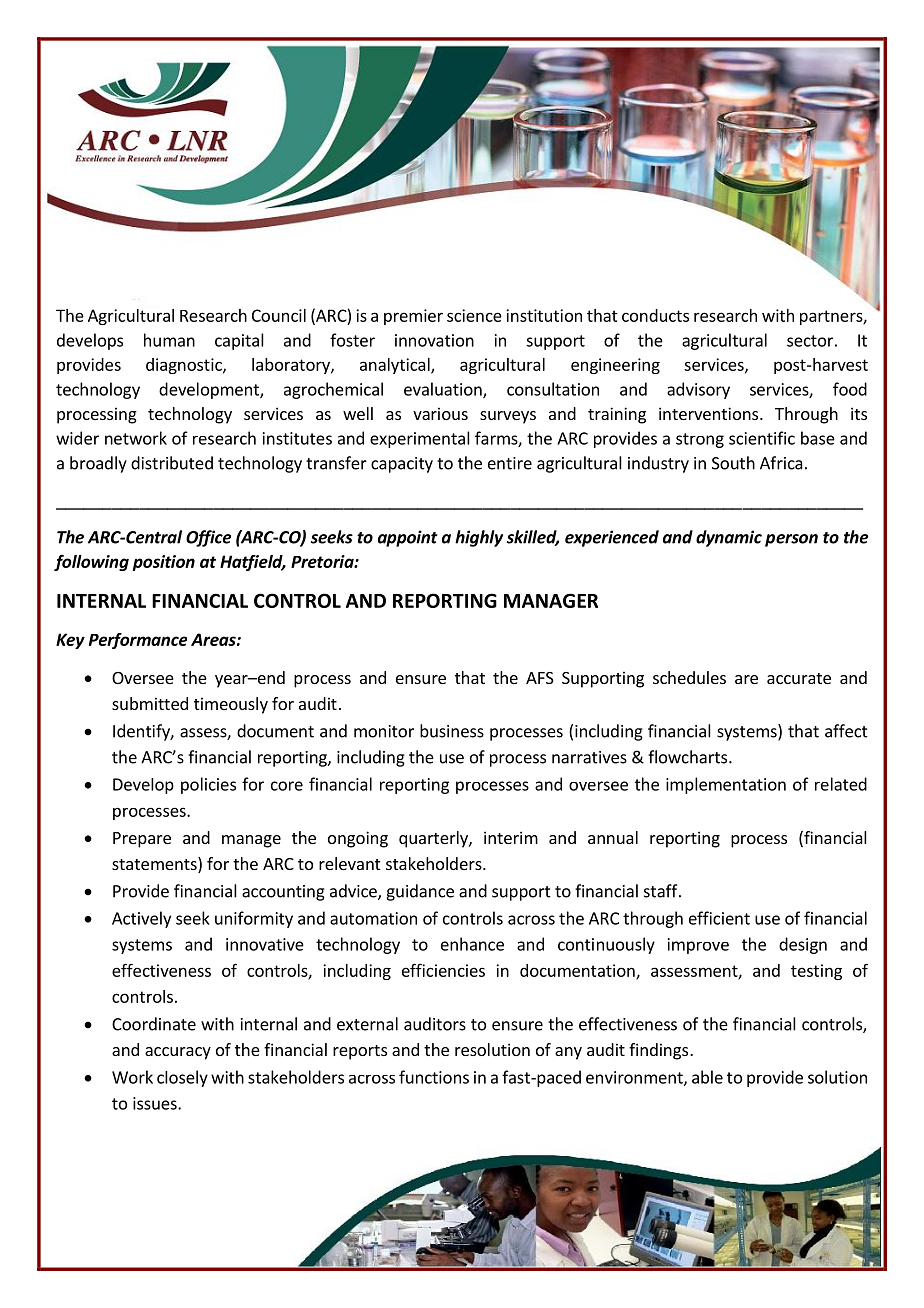 This document has width=924, height=1308. Describe the element at coordinates (163, 563) in the document. I see `position` at that location.
